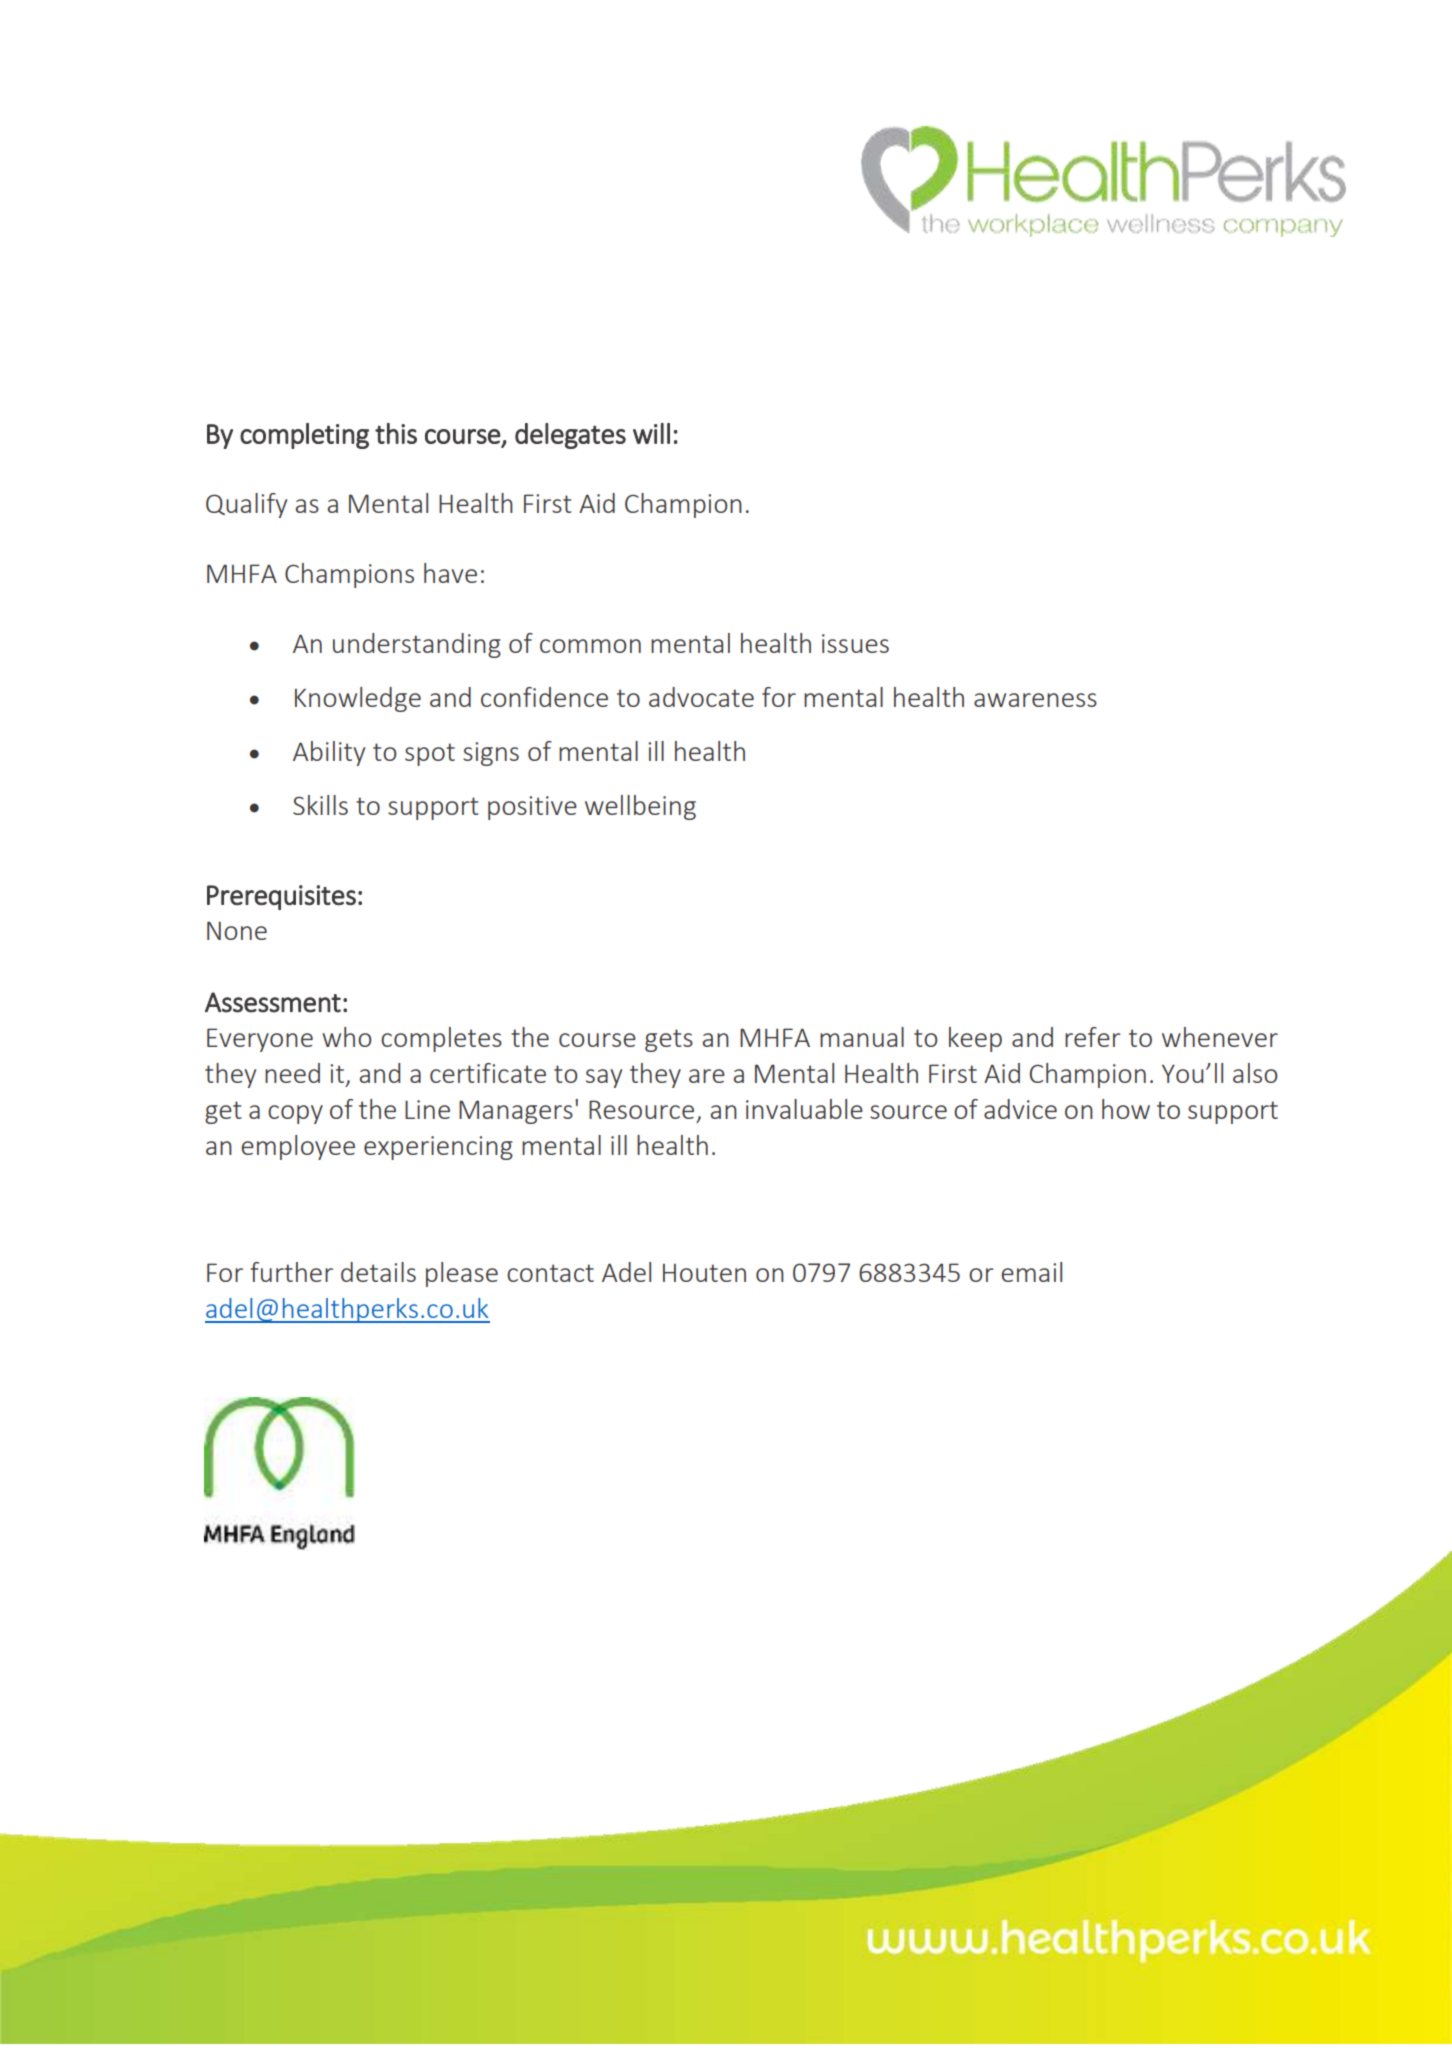 Image resolution: width=1452 pixels, height=2053 pixels. I want to click on wellbeing, so click(640, 807).
